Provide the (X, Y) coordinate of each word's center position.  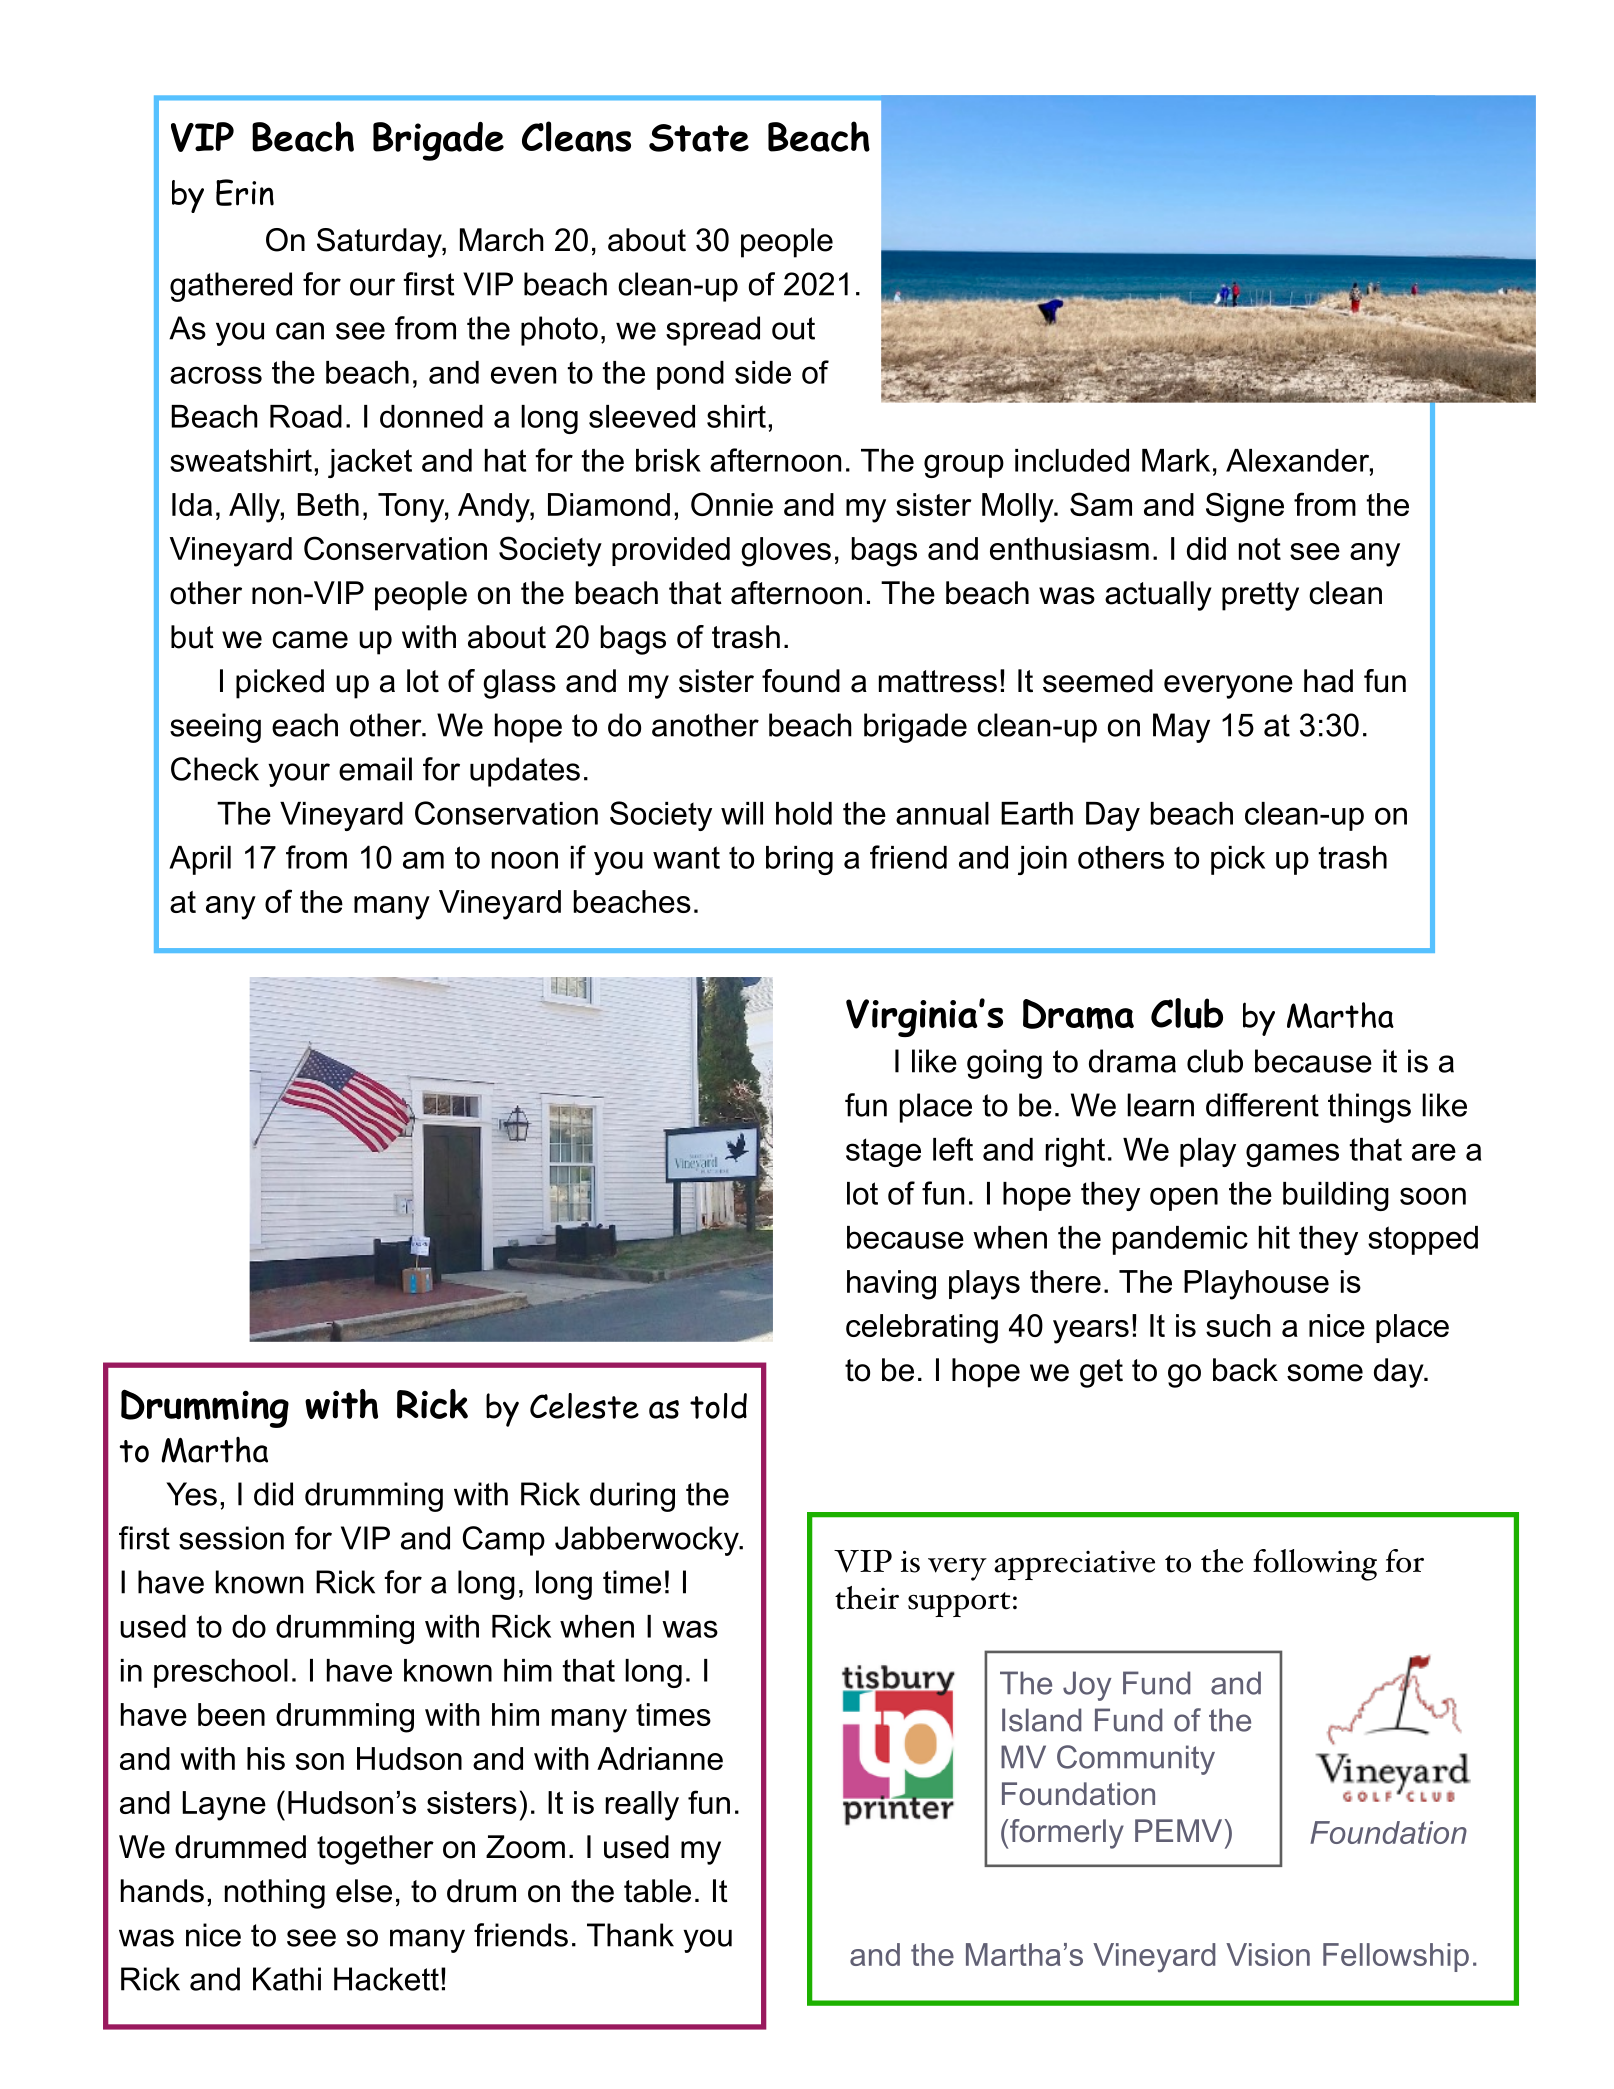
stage (883, 1152)
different (1262, 1105)
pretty (1260, 596)
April (200, 860)
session (231, 1538)
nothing (275, 1894)
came (310, 640)
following (1315, 1565)
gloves (786, 552)
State (699, 138)
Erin (245, 192)
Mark (1176, 460)
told (718, 1406)
